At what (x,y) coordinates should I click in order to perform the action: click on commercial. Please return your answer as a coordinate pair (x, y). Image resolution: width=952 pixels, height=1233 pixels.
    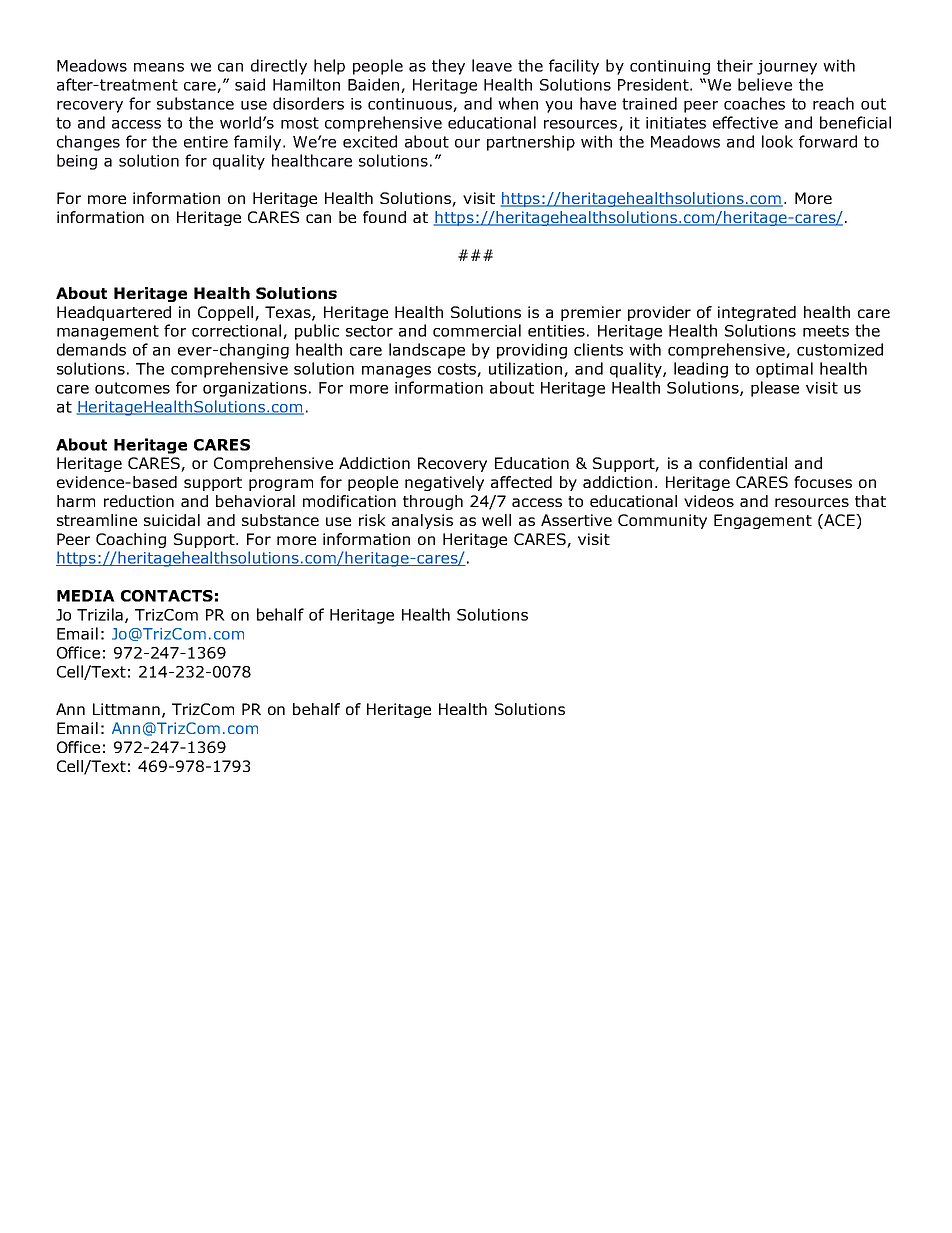
    Looking at the image, I should click on (477, 330).
